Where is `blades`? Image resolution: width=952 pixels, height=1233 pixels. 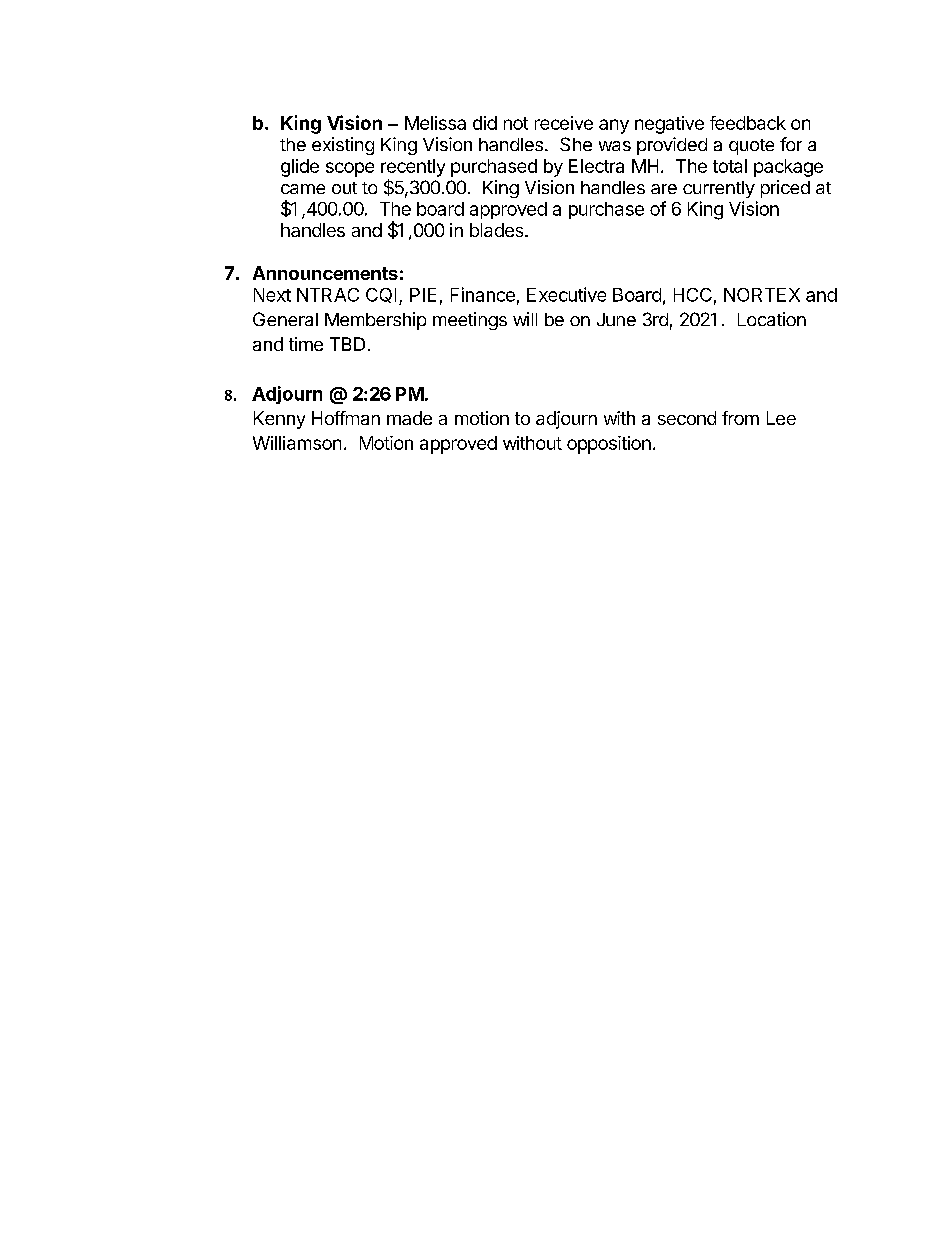 blades is located at coordinates (498, 230).
